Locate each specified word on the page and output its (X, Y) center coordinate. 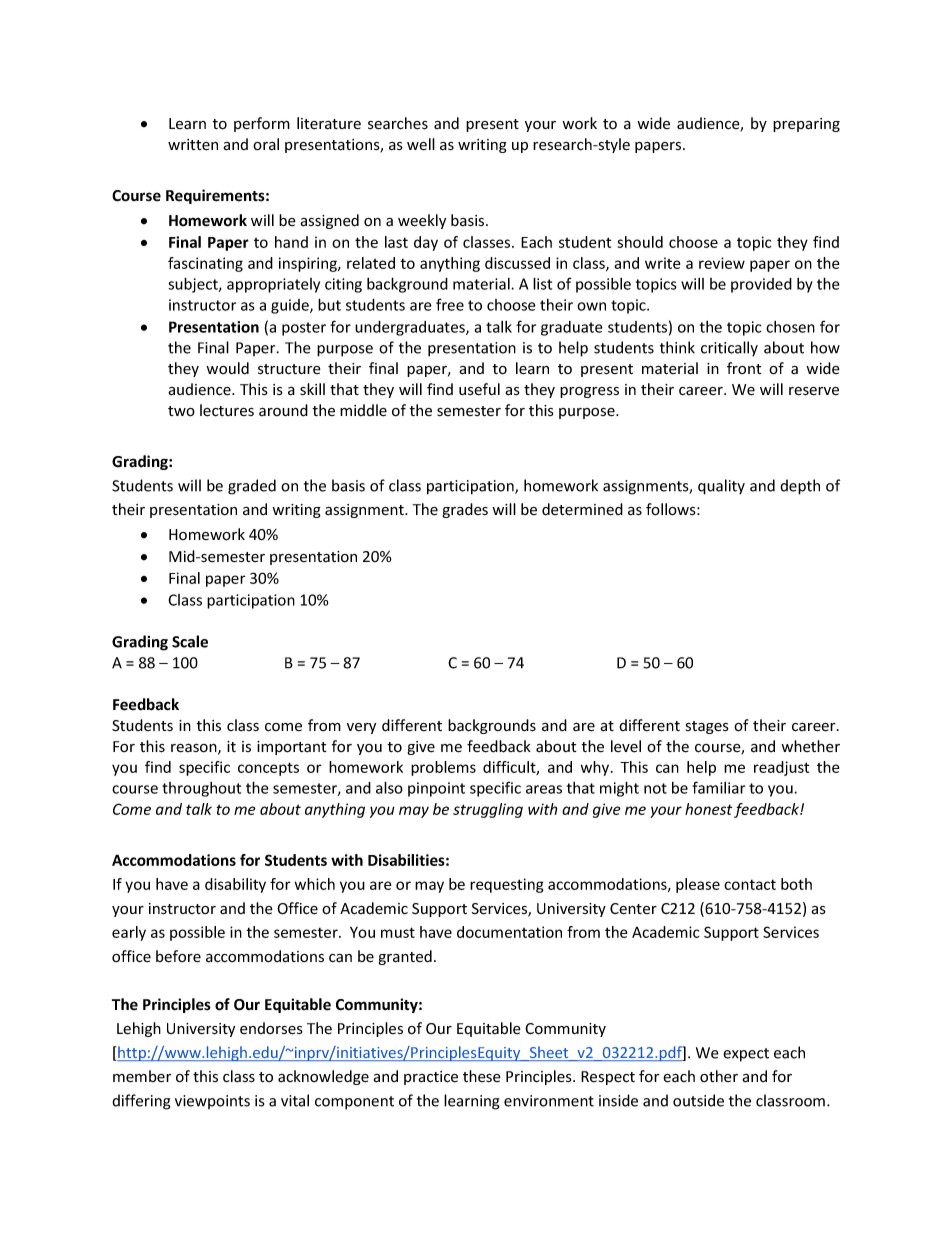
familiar (718, 787)
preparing (806, 125)
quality (721, 487)
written (193, 145)
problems (443, 768)
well (421, 144)
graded (252, 487)
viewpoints (212, 1102)
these (482, 1076)
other (719, 1076)
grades (465, 510)
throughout (201, 789)
